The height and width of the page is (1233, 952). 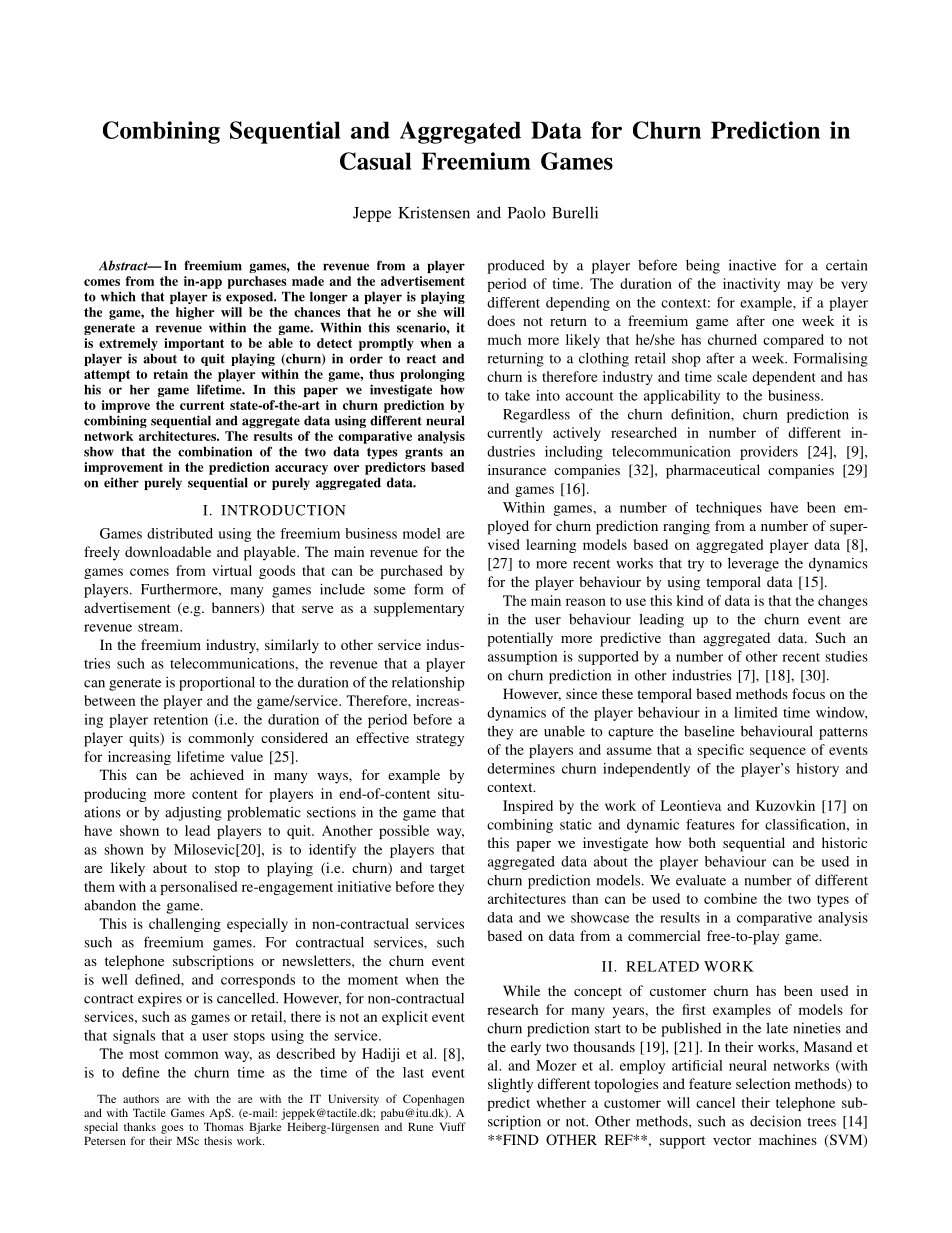 What do you see at coordinates (433, 1100) in the page?
I see `Copenhagen` at bounding box center [433, 1100].
